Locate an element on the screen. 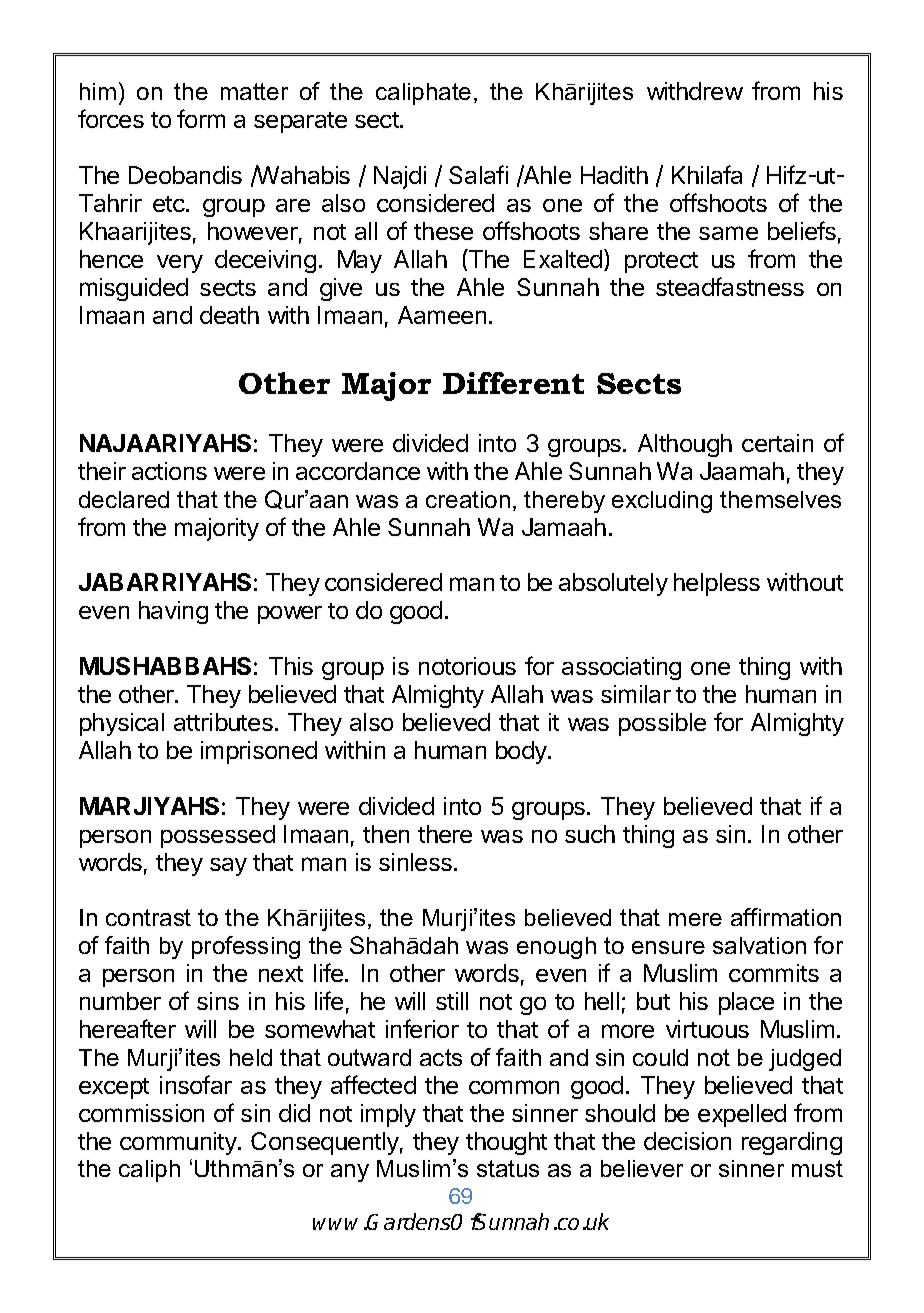 This screenshot has width=924, height=1313. expelled is located at coordinates (742, 1115).
